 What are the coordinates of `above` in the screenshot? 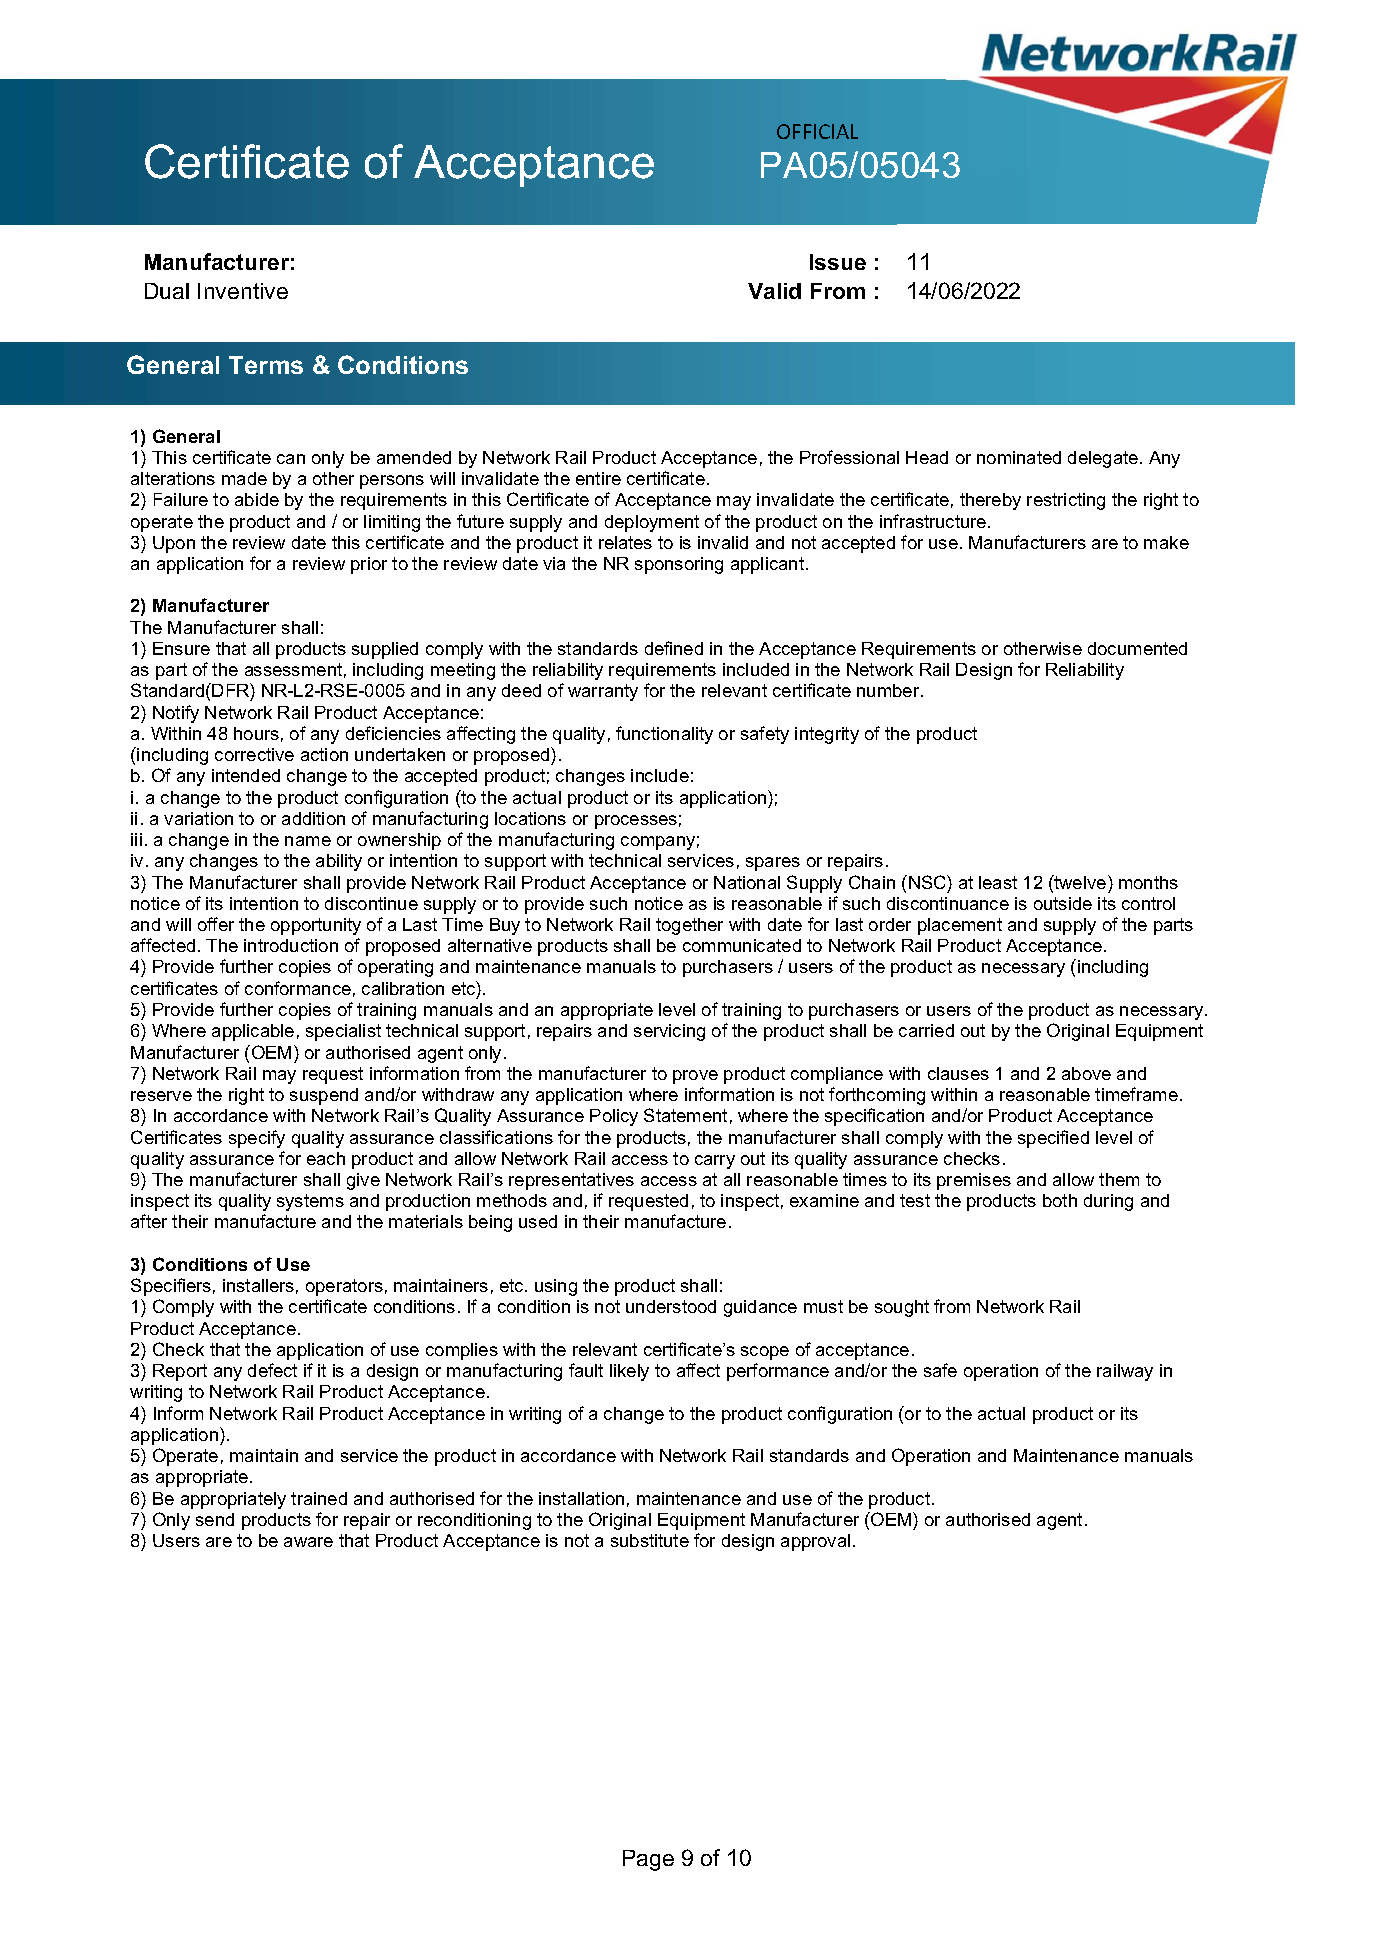 It's located at (1086, 1073).
